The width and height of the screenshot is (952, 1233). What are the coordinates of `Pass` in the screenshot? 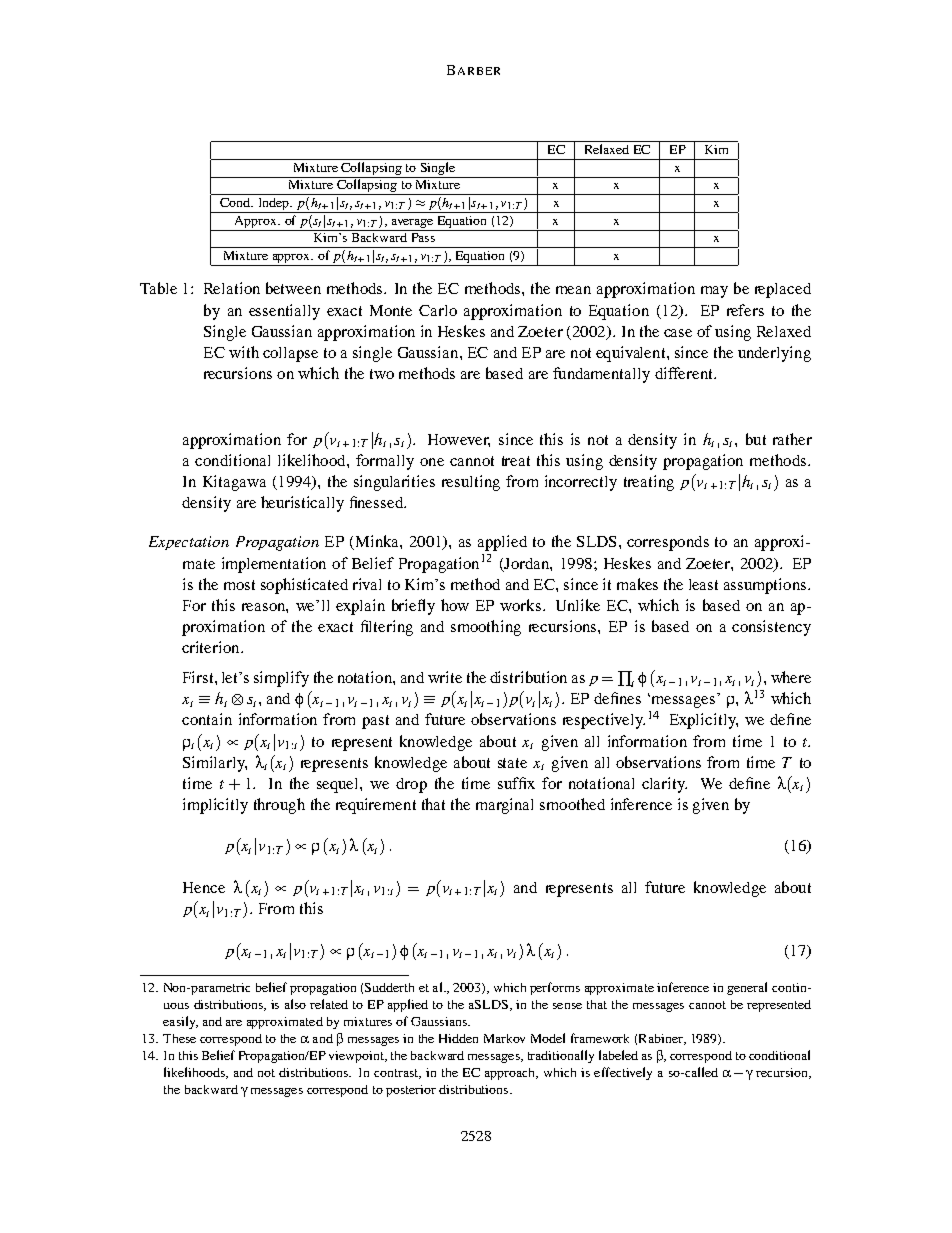 It's located at (423, 237).
